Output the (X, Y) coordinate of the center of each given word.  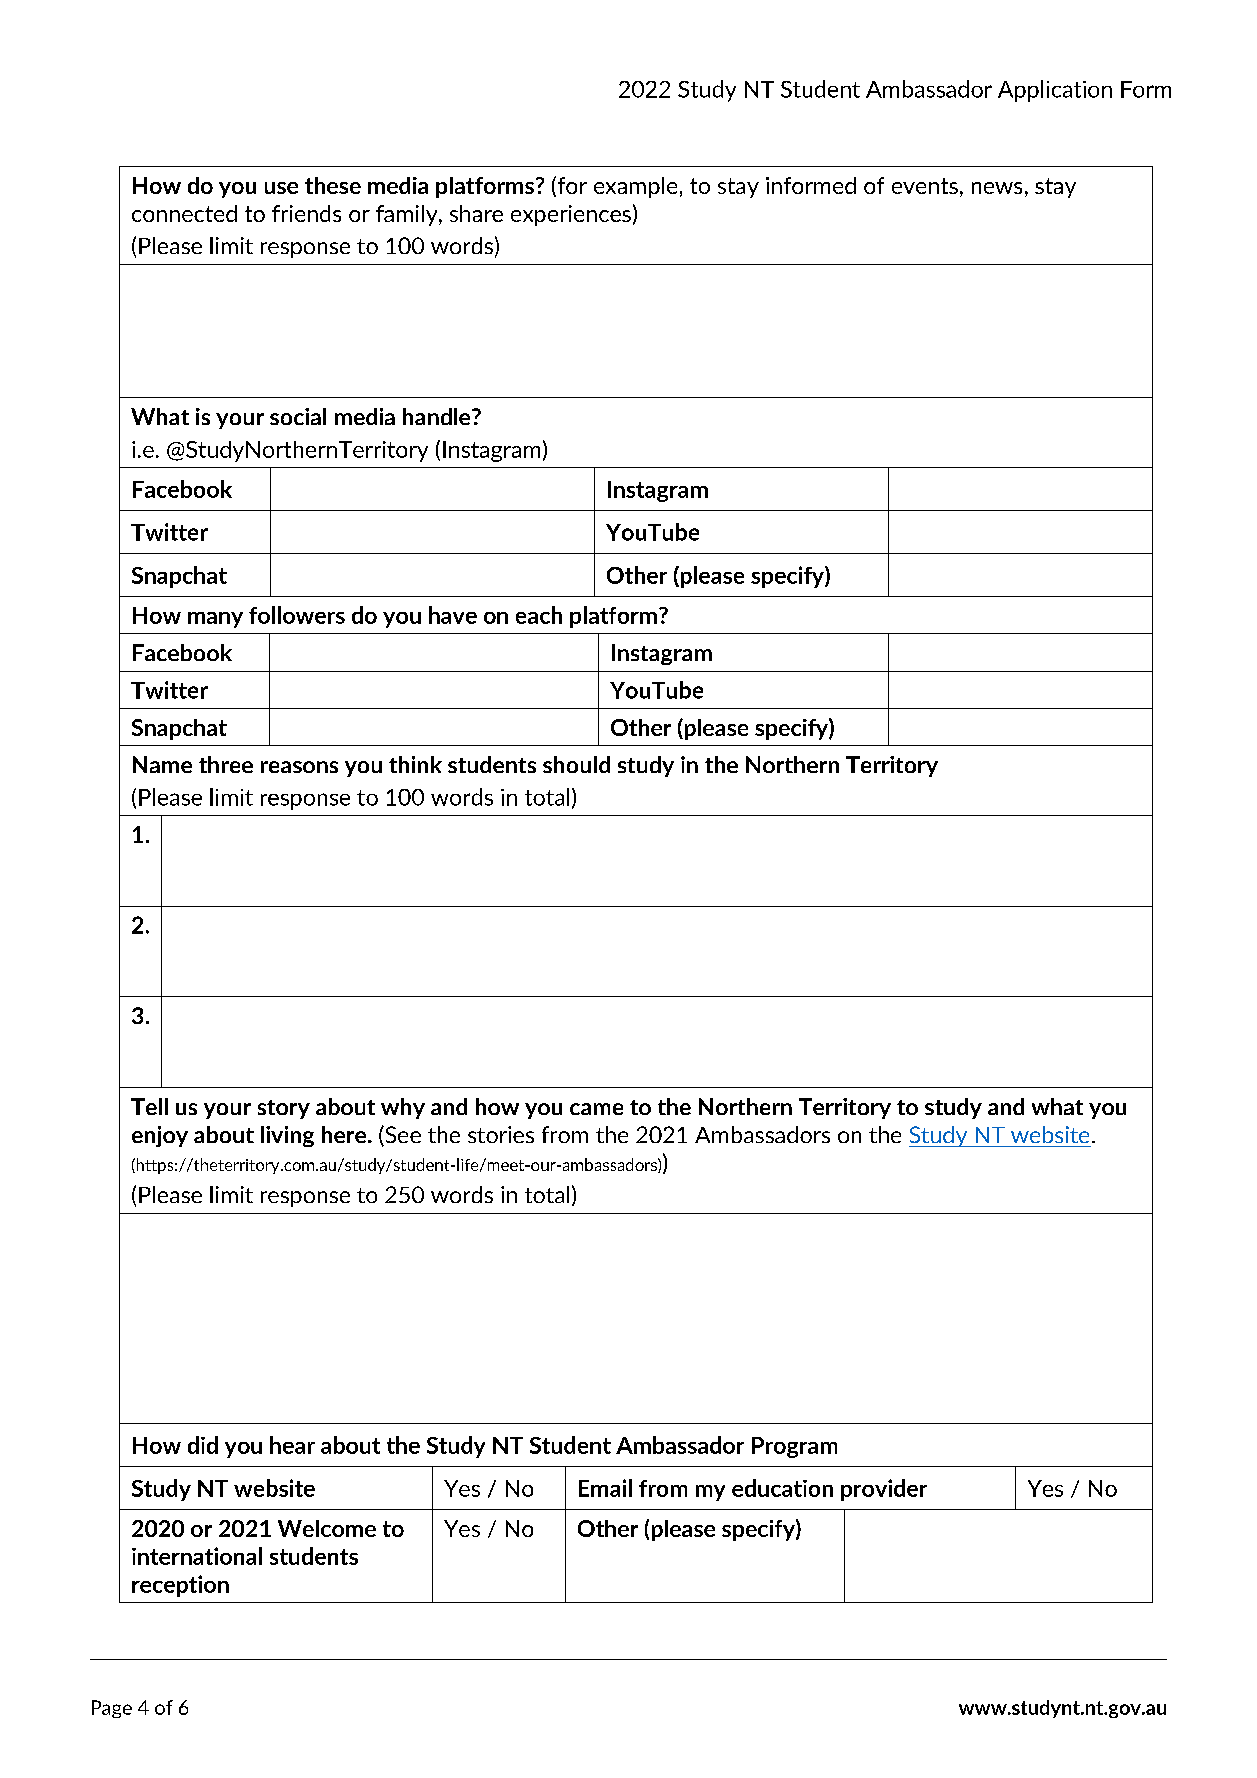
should (576, 764)
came (596, 1109)
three (226, 764)
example (635, 187)
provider (884, 1490)
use (281, 188)
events (925, 186)
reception (180, 1586)
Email (605, 1488)
